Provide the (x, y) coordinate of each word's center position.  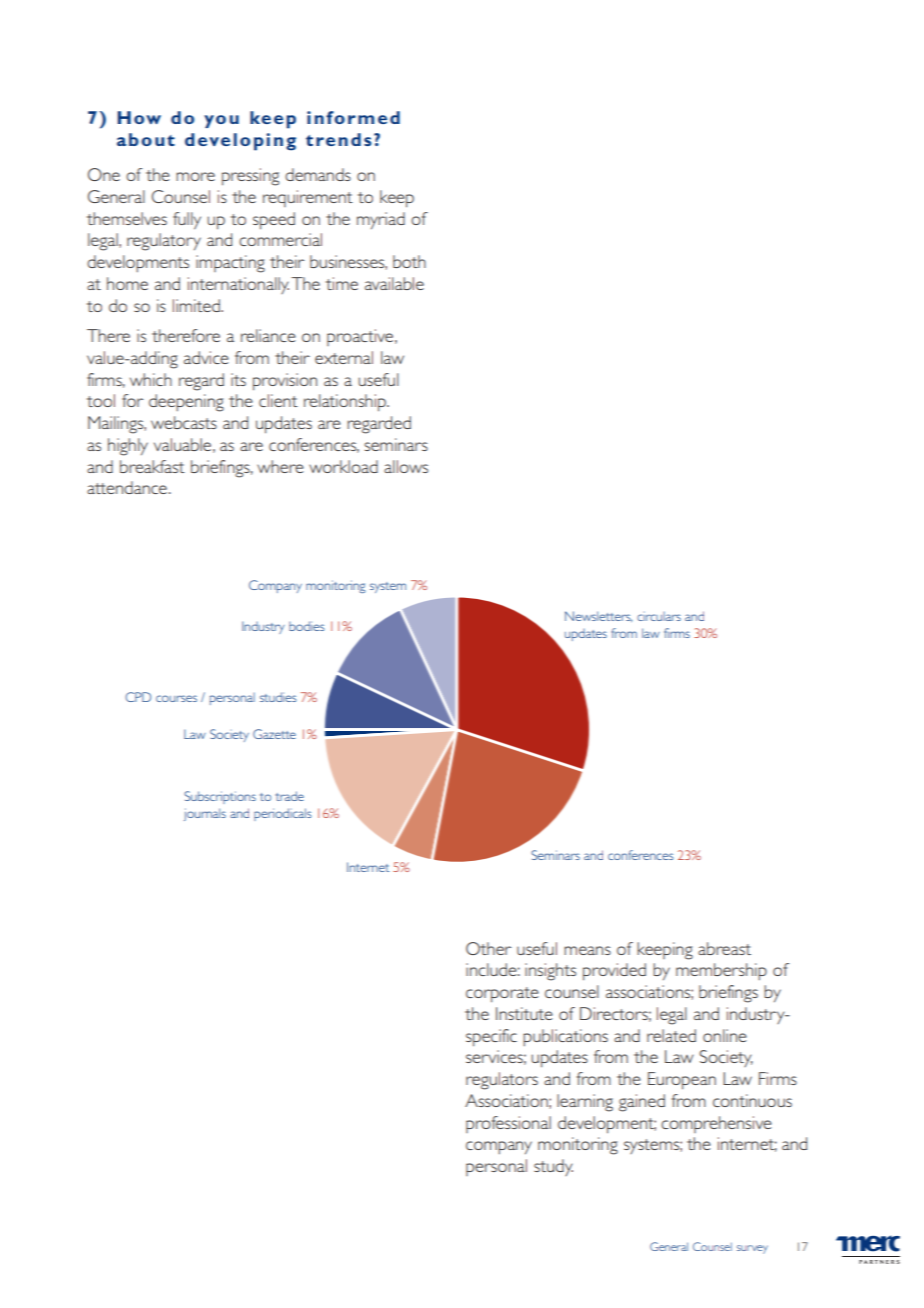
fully (187, 221)
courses (176, 698)
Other (488, 948)
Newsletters (598, 616)
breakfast (152, 466)
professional (508, 1124)
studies (278, 697)
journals (205, 814)
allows (406, 466)
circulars (659, 616)
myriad (381, 220)
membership (721, 971)
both (409, 261)
